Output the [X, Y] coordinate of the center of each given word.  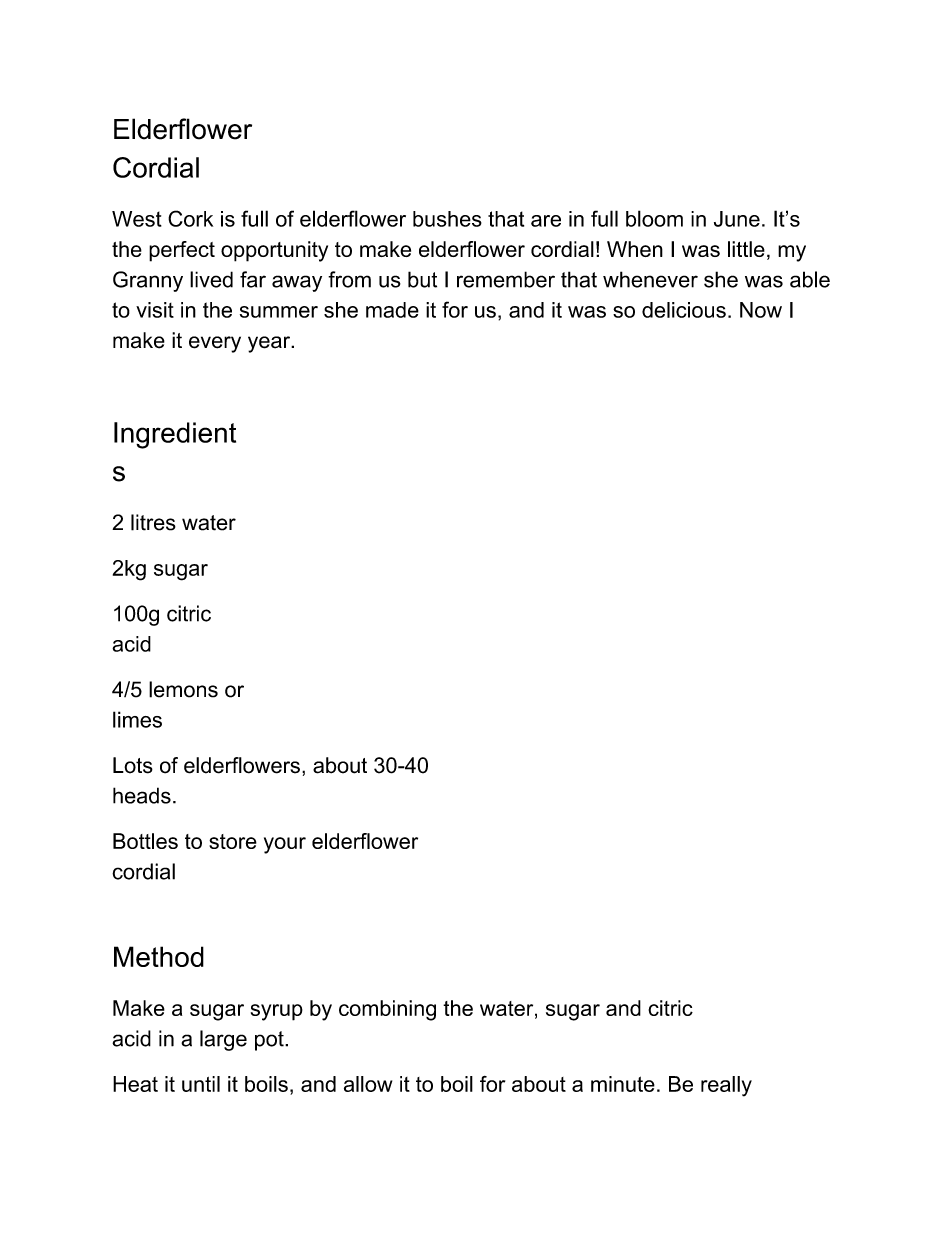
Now [761, 310]
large [223, 1040]
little [746, 249]
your [285, 845]
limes [137, 719]
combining [387, 1010]
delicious [684, 310]
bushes [447, 219]
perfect [182, 251]
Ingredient [175, 435]
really [726, 1086]
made [392, 310]
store [233, 841]
